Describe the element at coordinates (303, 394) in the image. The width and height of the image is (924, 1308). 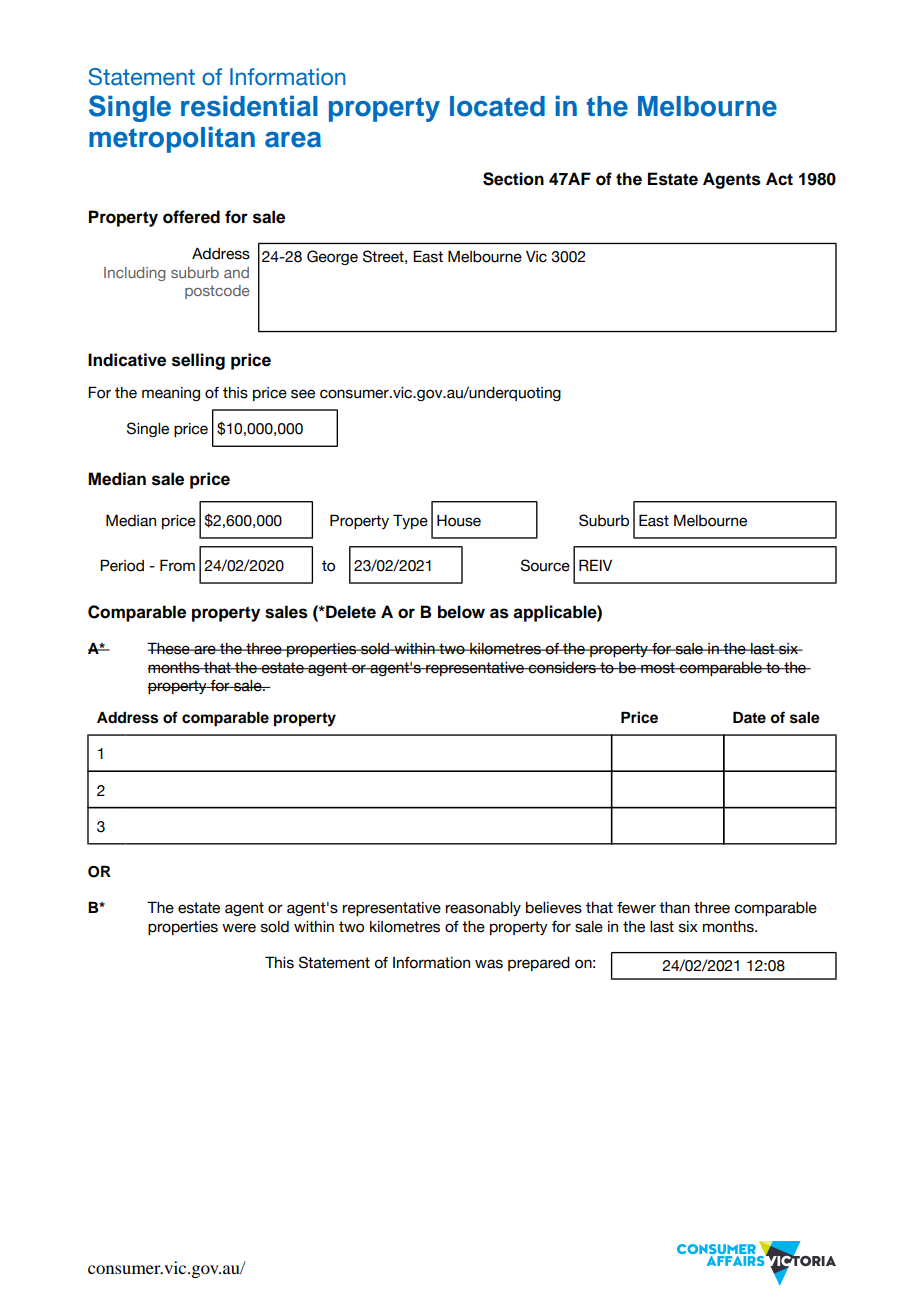
I see `see` at that location.
